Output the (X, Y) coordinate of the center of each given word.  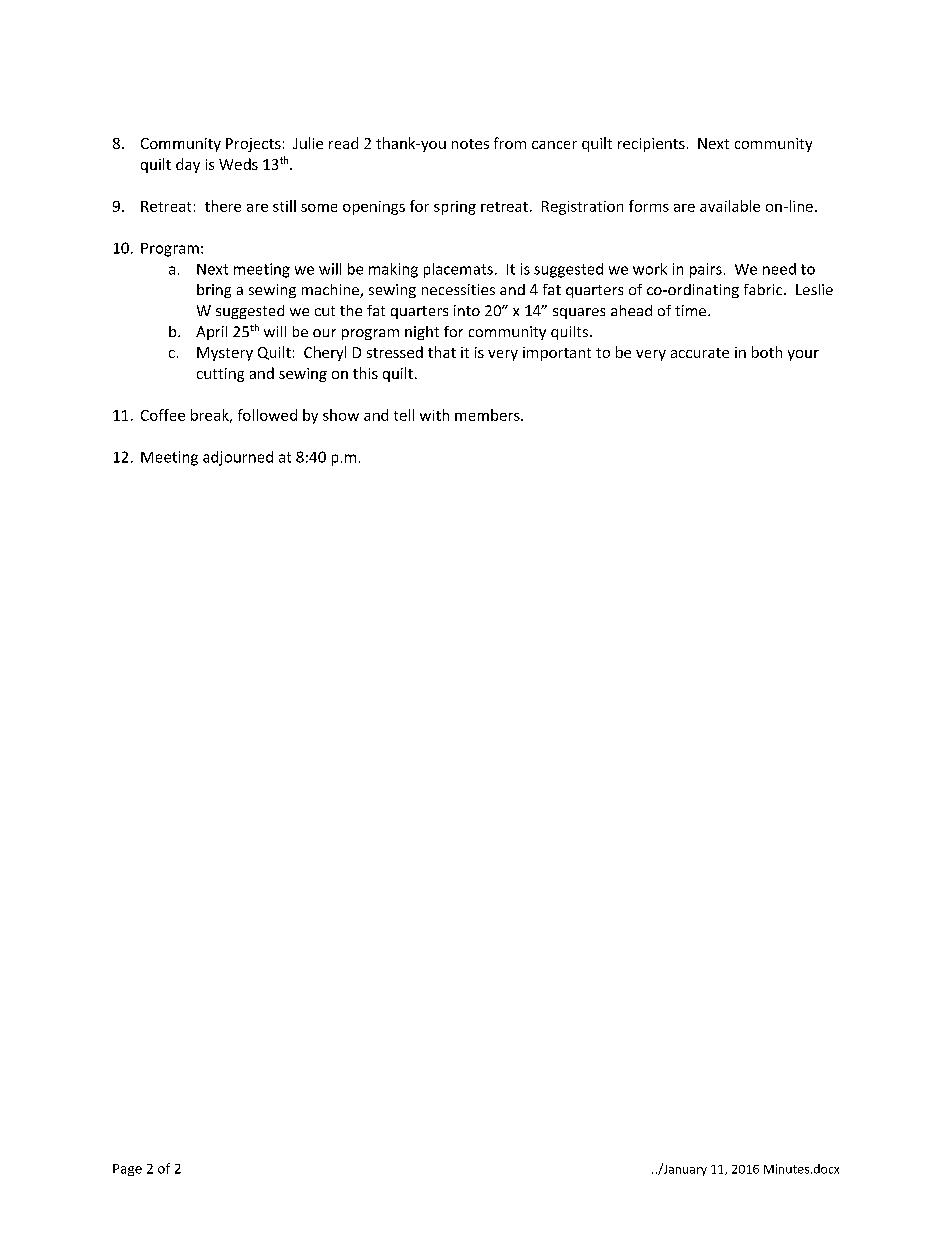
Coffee (163, 415)
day (188, 165)
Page (127, 1170)
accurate (700, 353)
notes (470, 144)
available (730, 206)
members (488, 415)
